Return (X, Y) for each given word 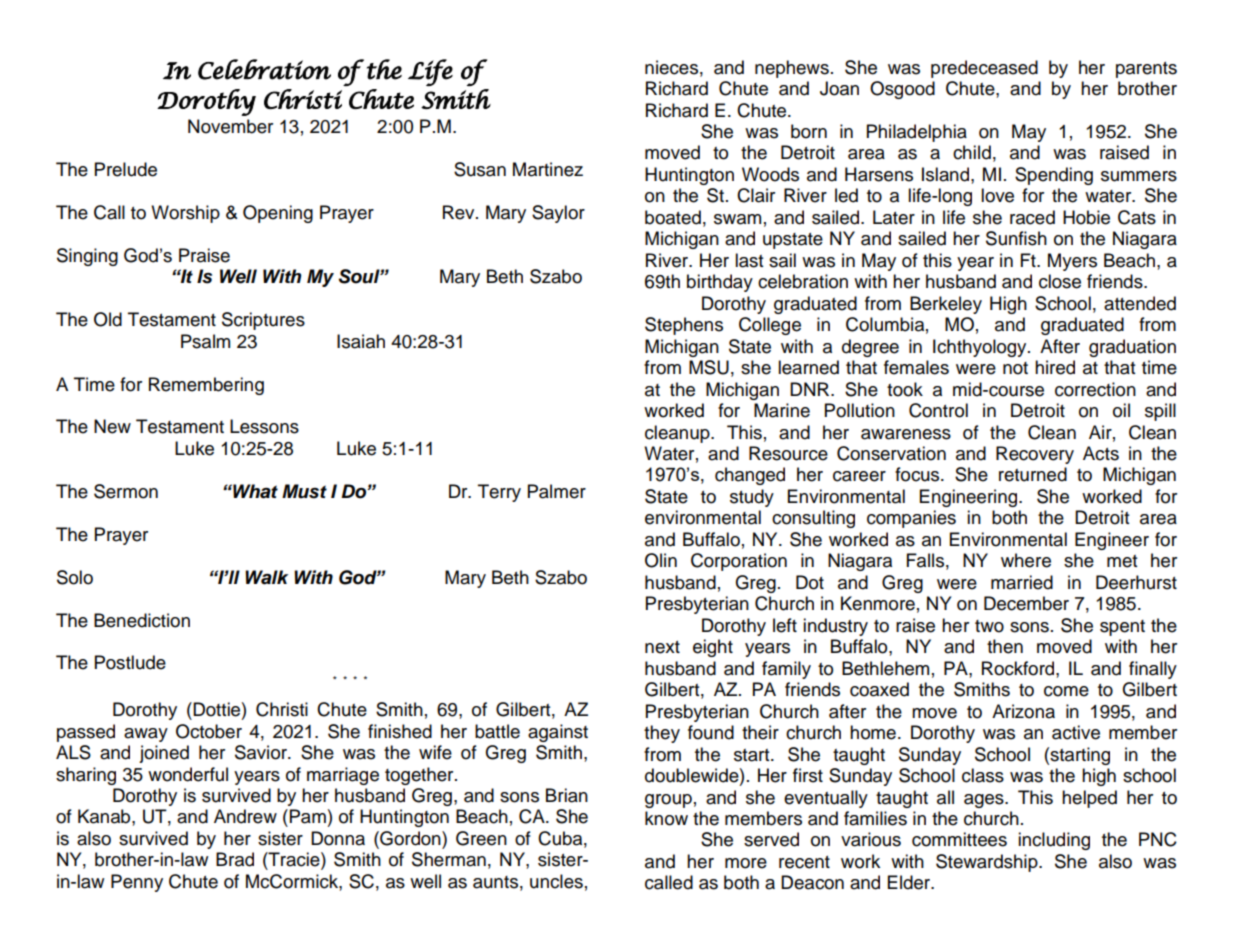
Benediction (142, 620)
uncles (556, 881)
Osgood (902, 90)
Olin (661, 560)
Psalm (205, 341)
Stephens (684, 326)
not (1015, 368)
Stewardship (988, 863)
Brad (235, 859)
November (230, 126)
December (1026, 603)
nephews (792, 69)
